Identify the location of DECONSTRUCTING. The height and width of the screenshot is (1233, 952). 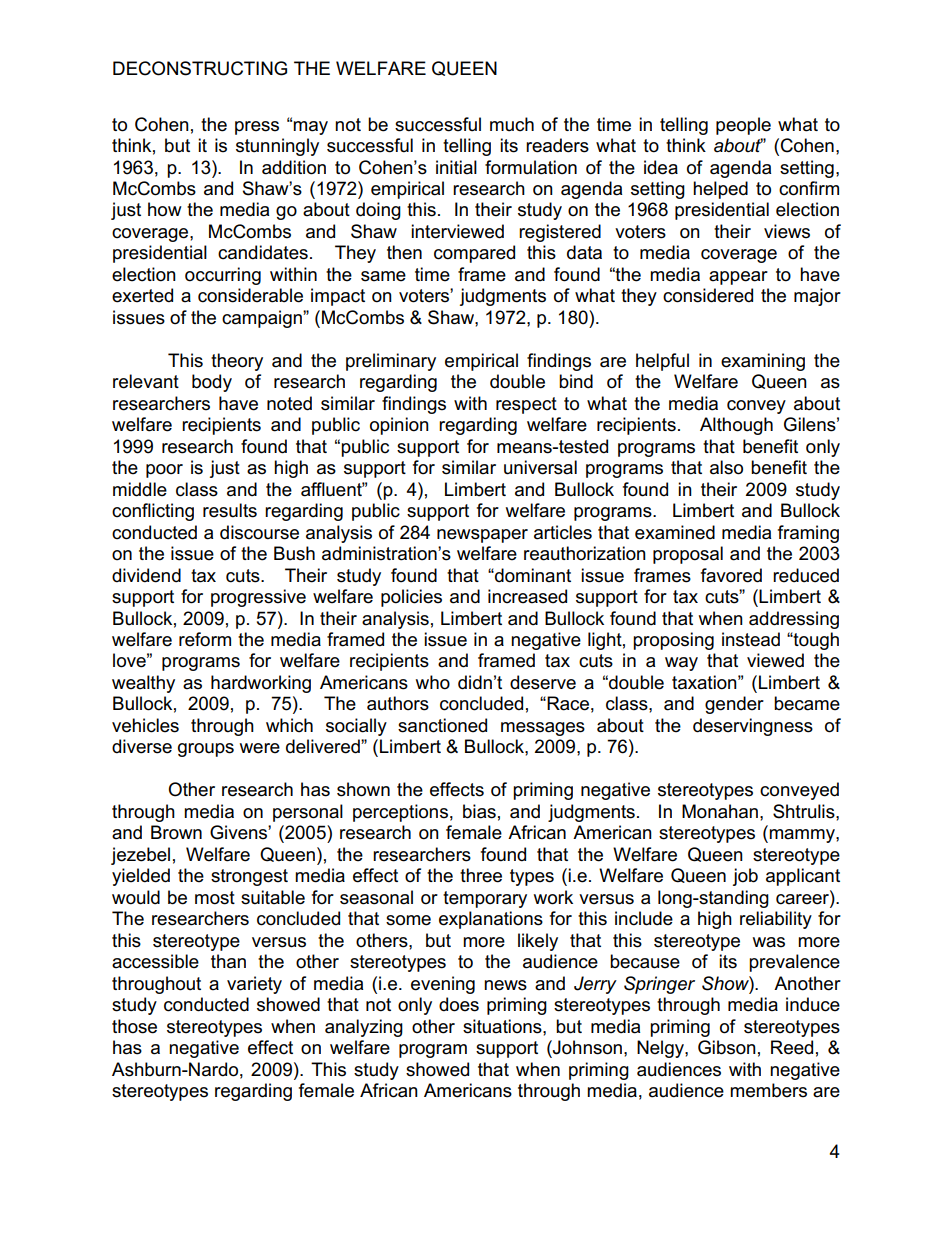
(200, 68).
